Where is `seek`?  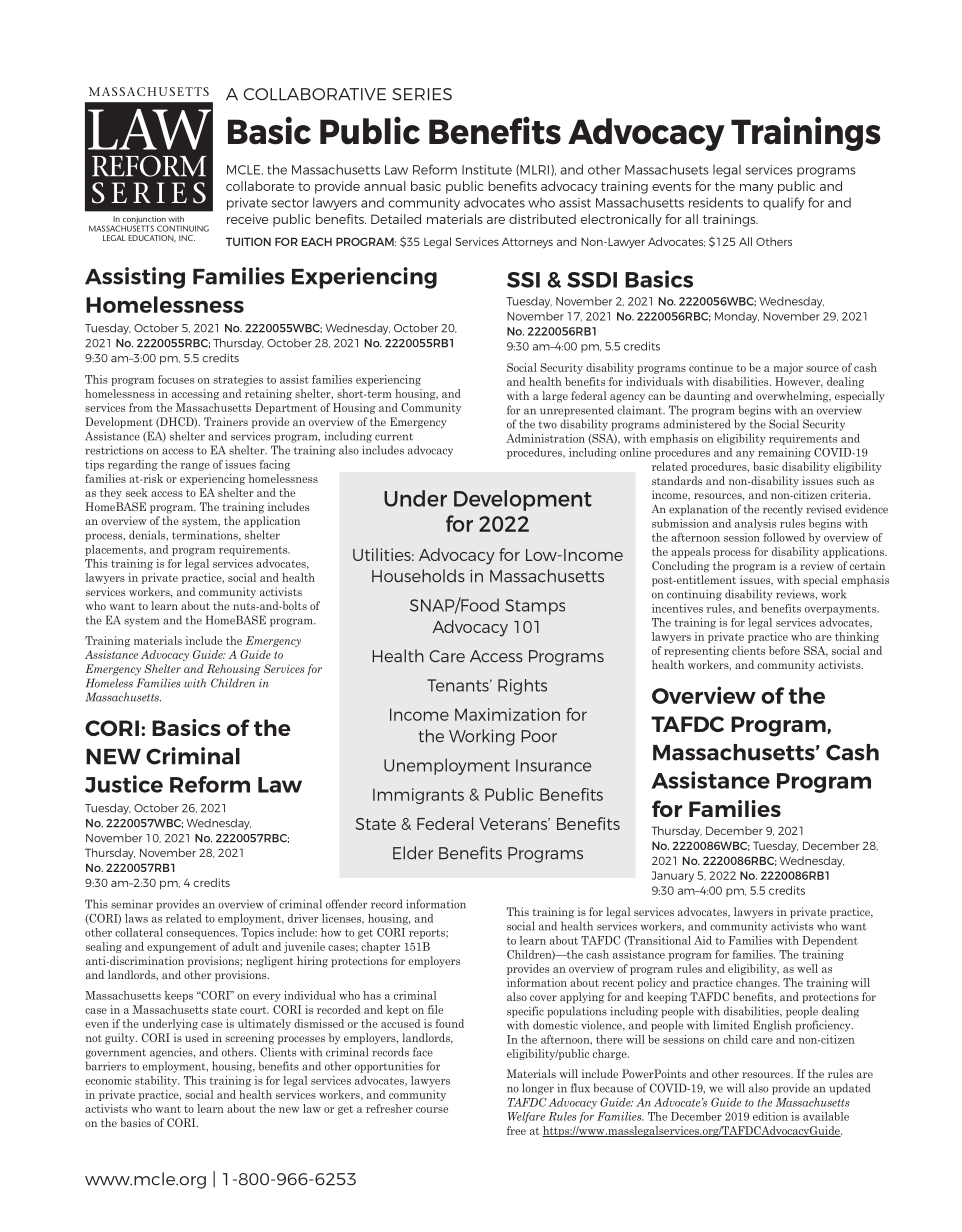
seek is located at coordinates (137, 492).
